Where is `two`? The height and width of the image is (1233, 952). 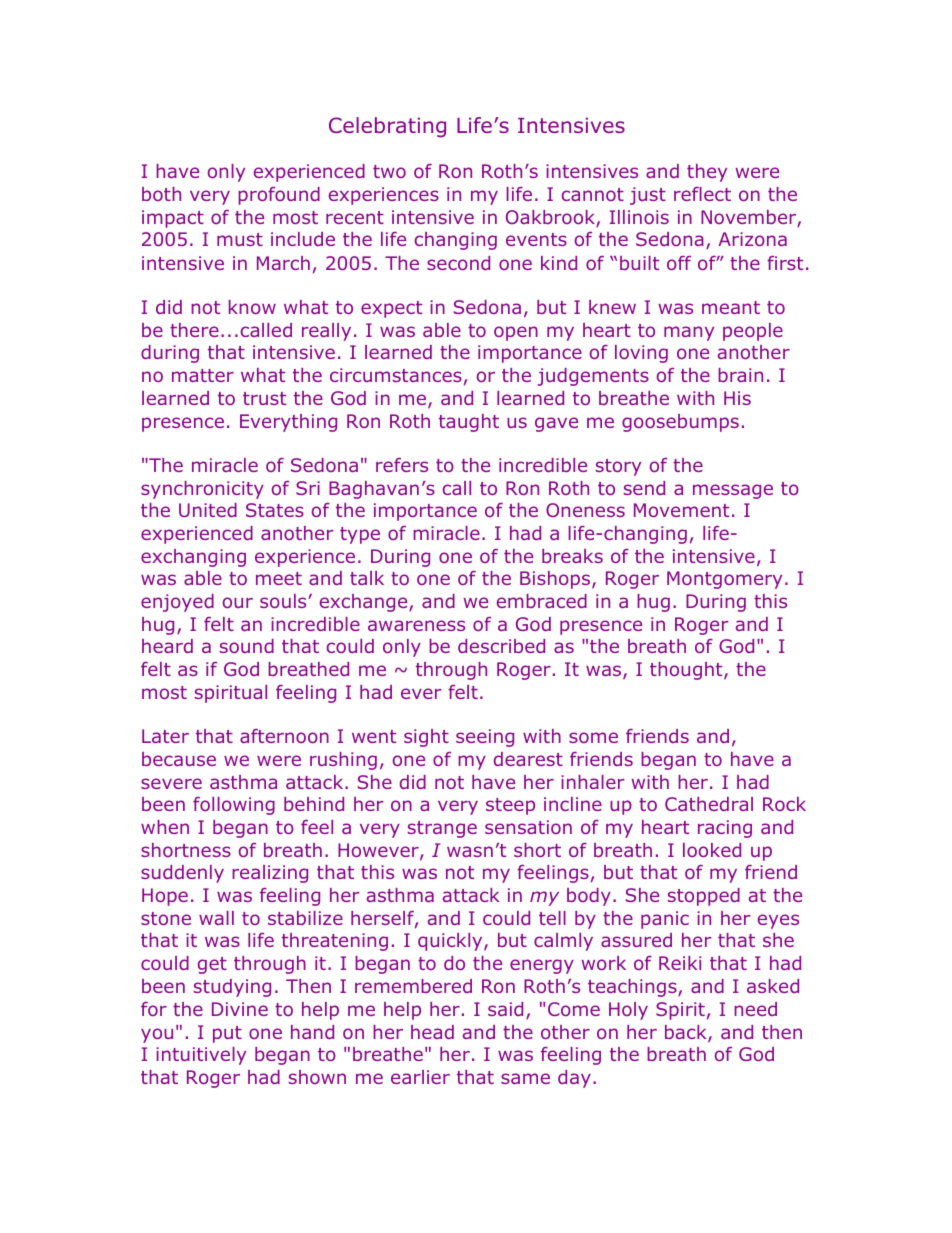
two is located at coordinates (389, 171).
